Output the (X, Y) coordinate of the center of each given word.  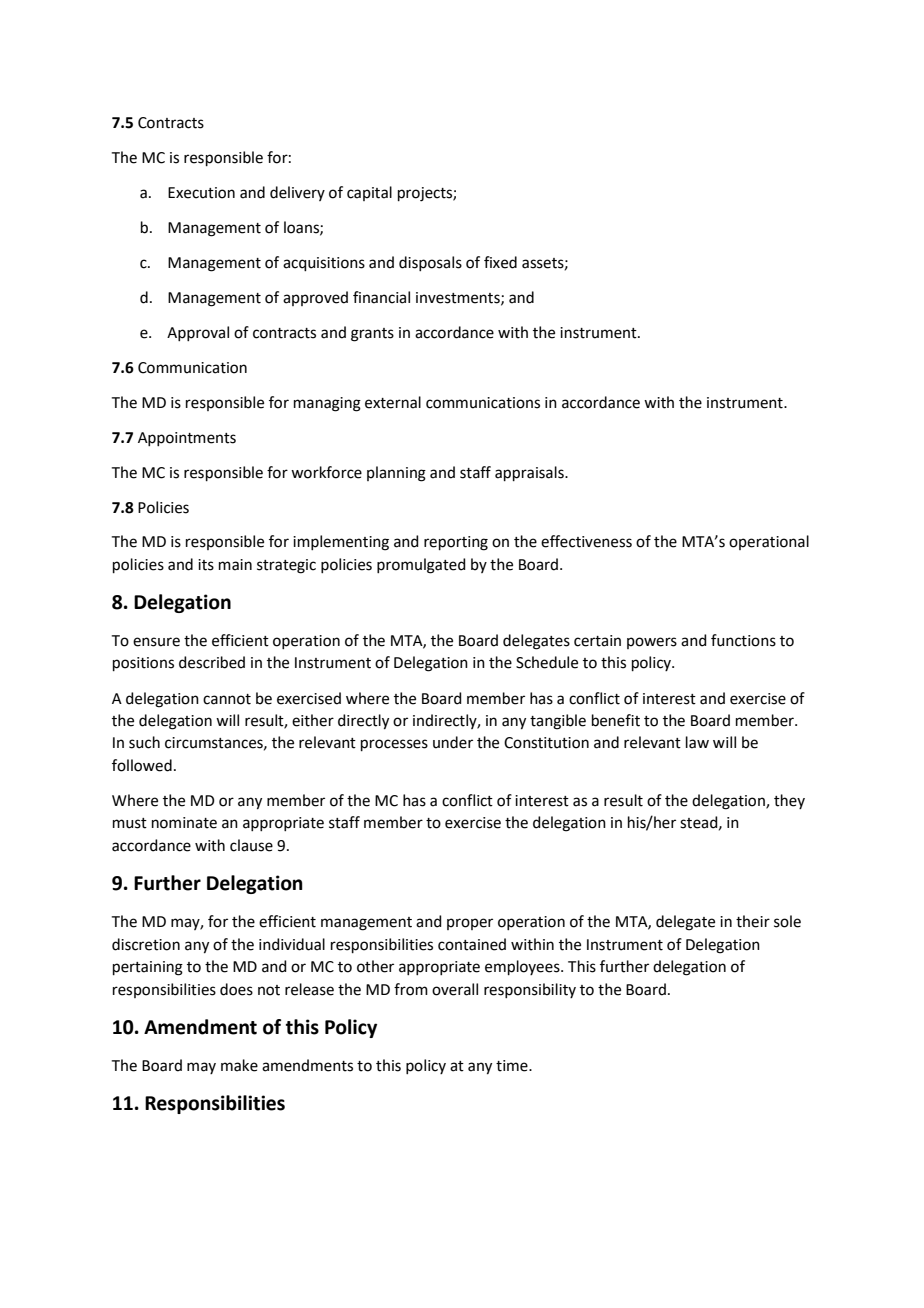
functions (743, 640)
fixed (500, 262)
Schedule (547, 662)
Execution (201, 193)
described (212, 662)
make (239, 1065)
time (513, 1066)
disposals (430, 263)
